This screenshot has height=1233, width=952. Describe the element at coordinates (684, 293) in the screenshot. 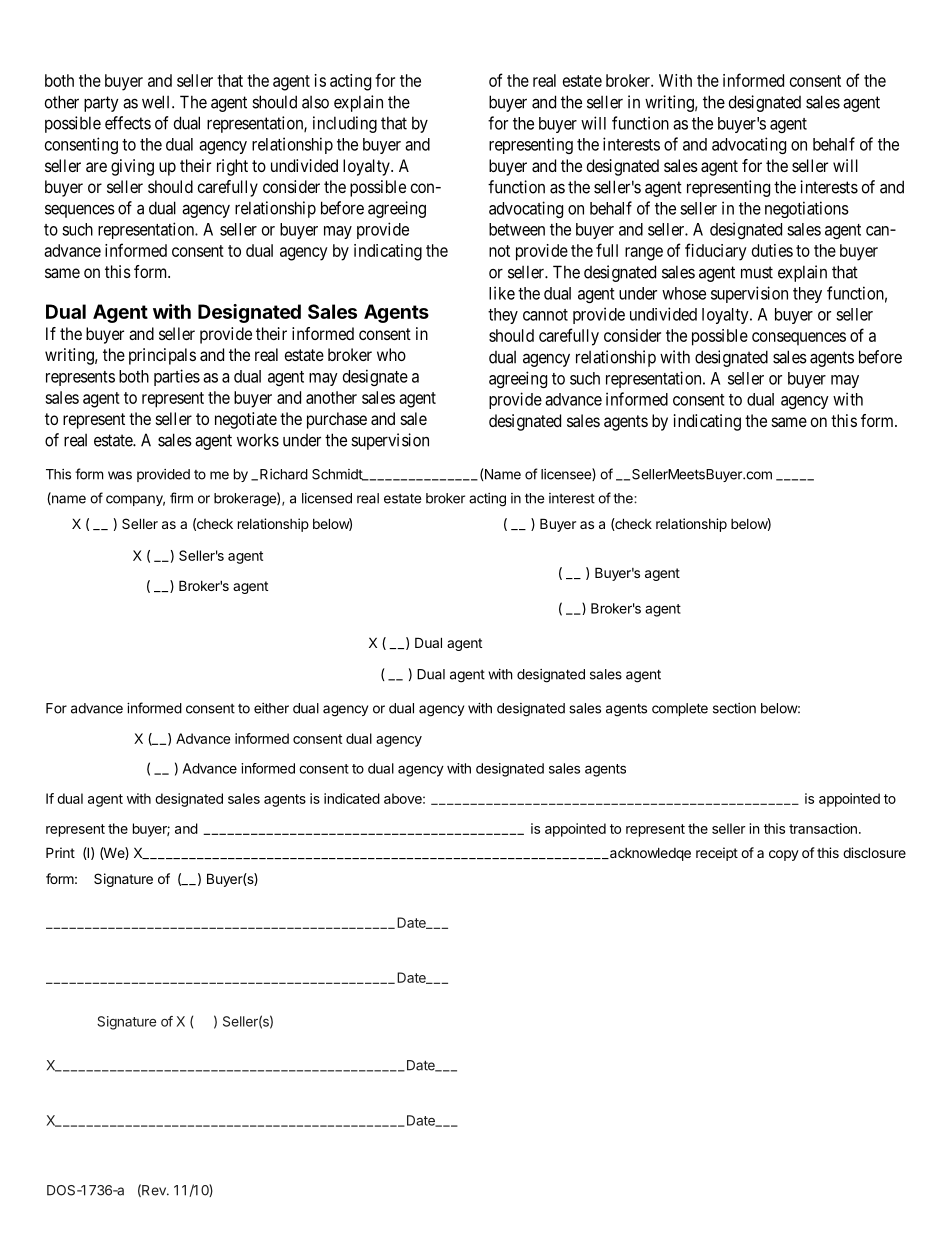

I see `whose` at that location.
